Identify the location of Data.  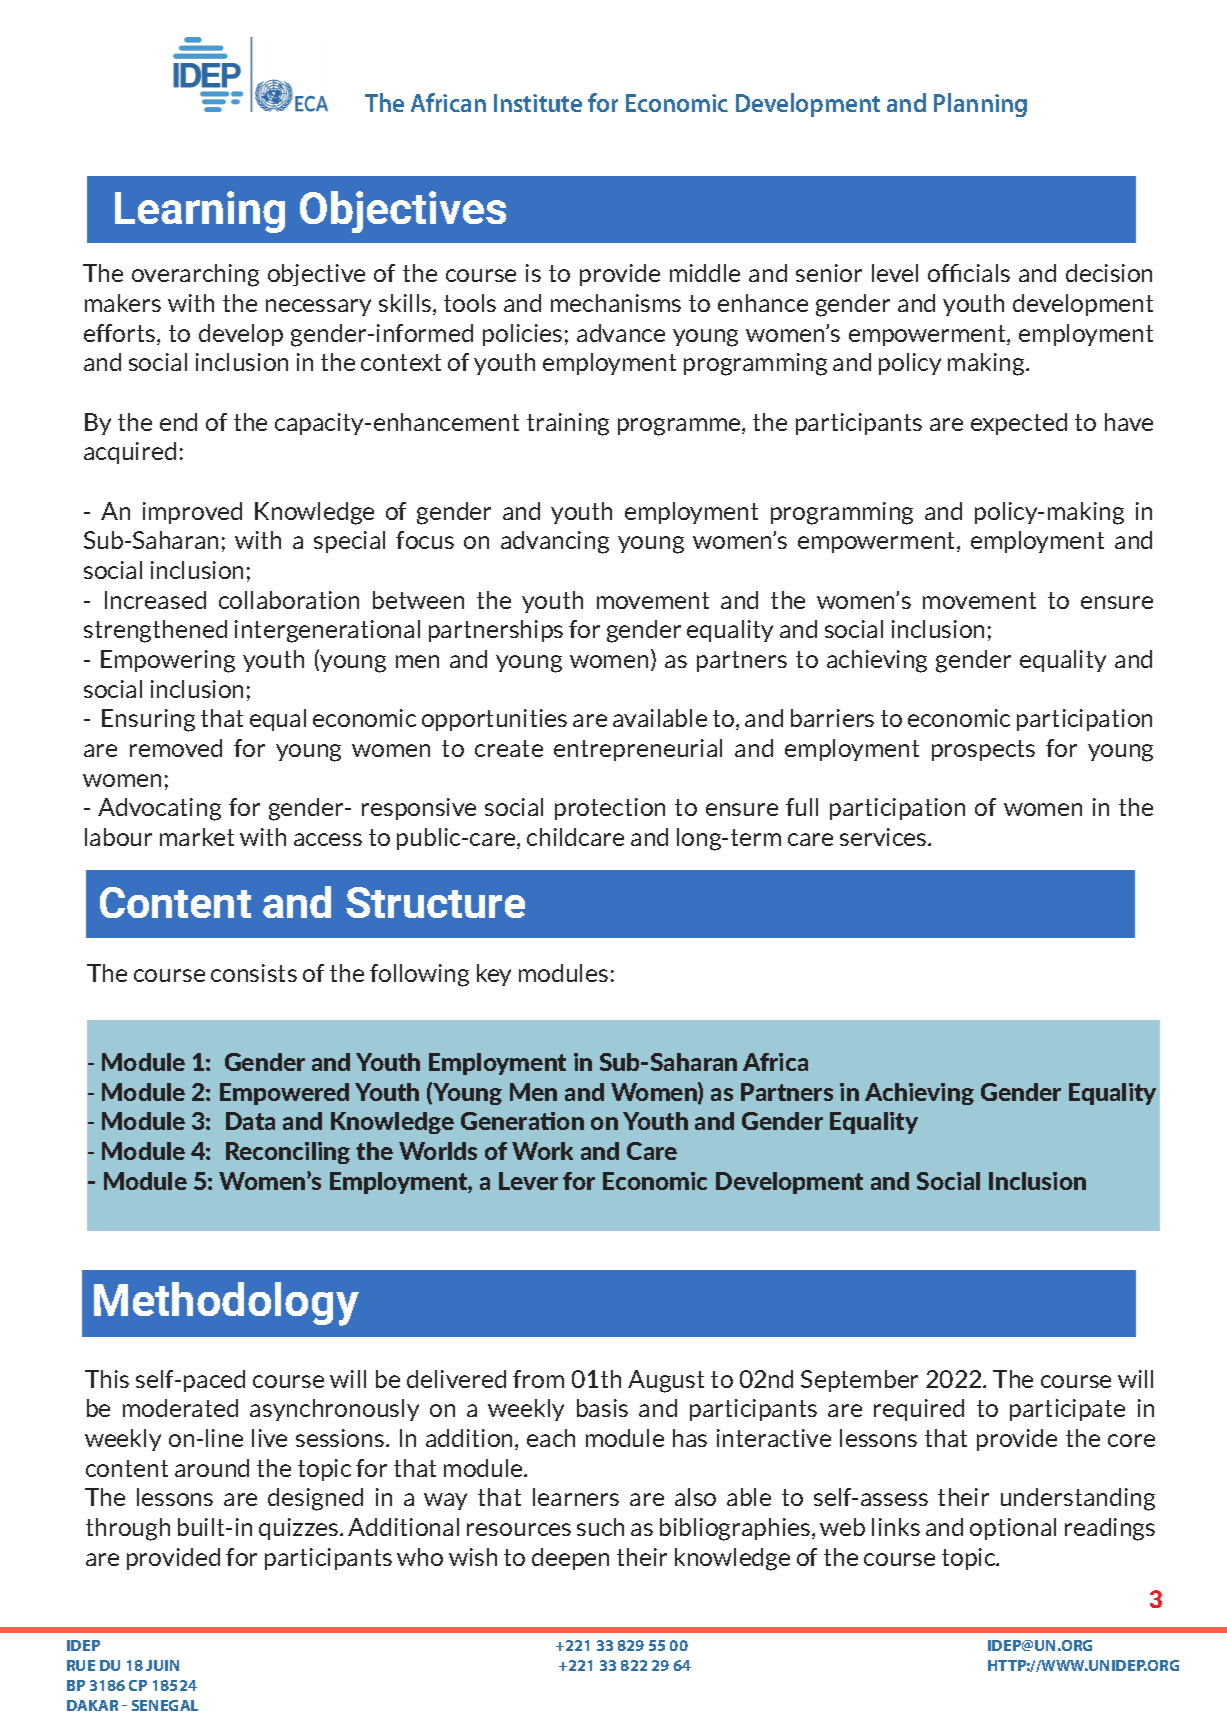
(250, 1121).
